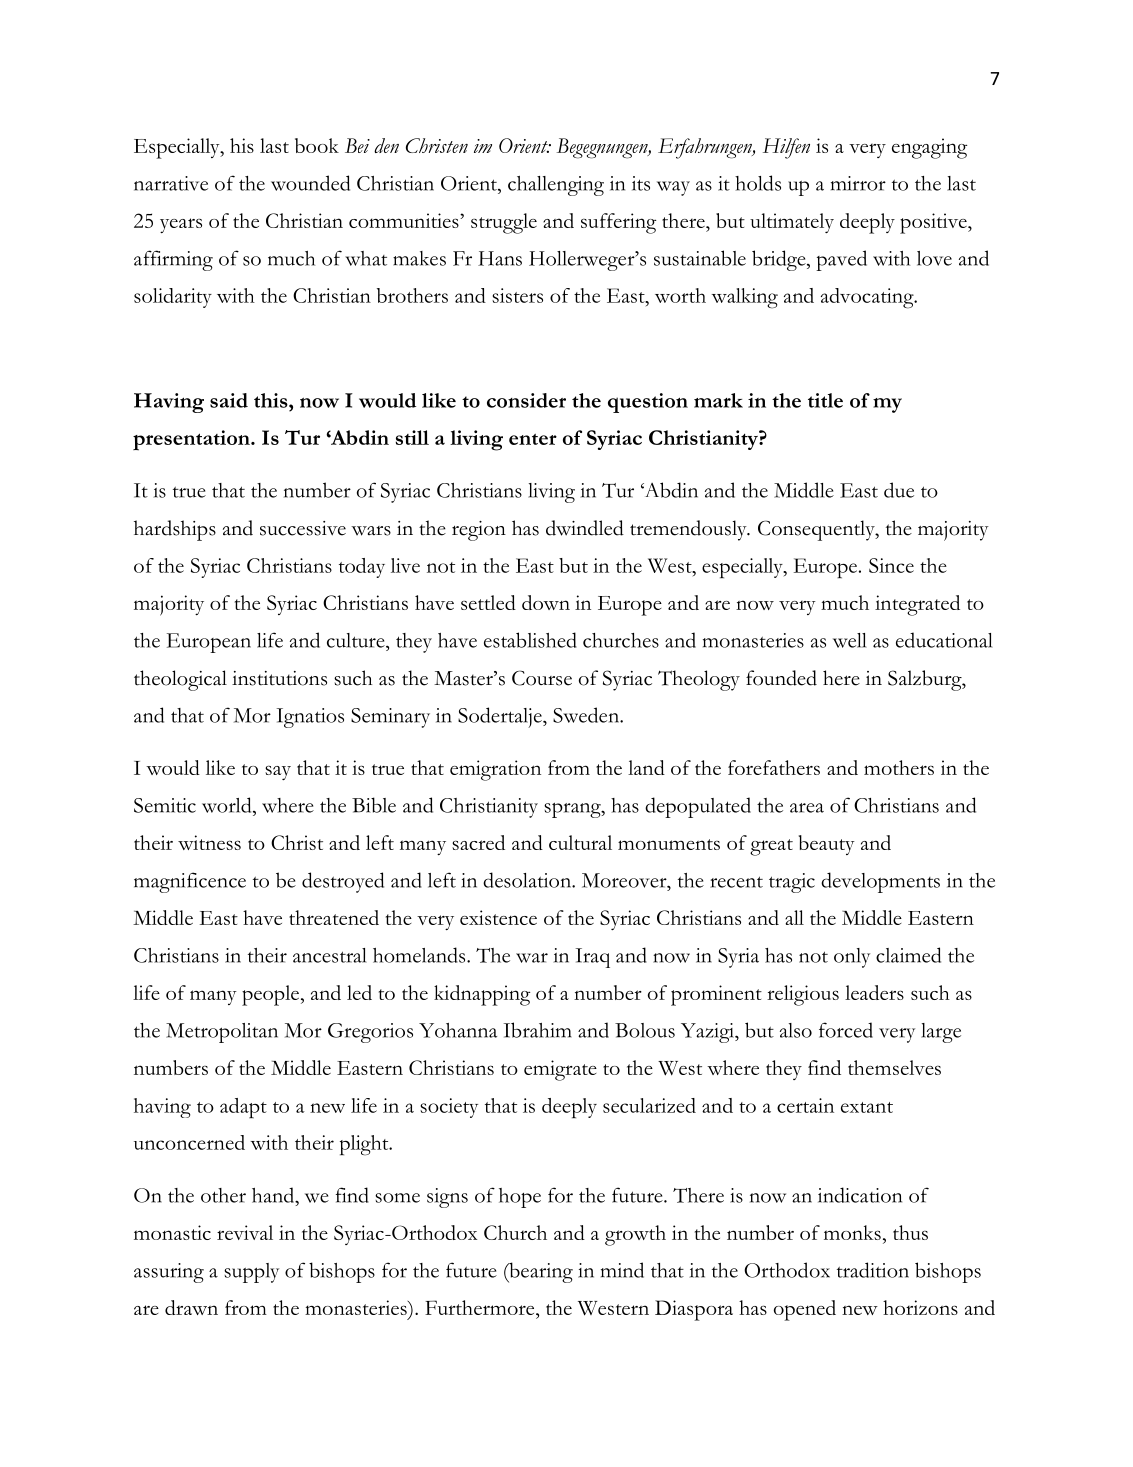 The image size is (1133, 1467). I want to click on ultimately, so click(792, 223).
